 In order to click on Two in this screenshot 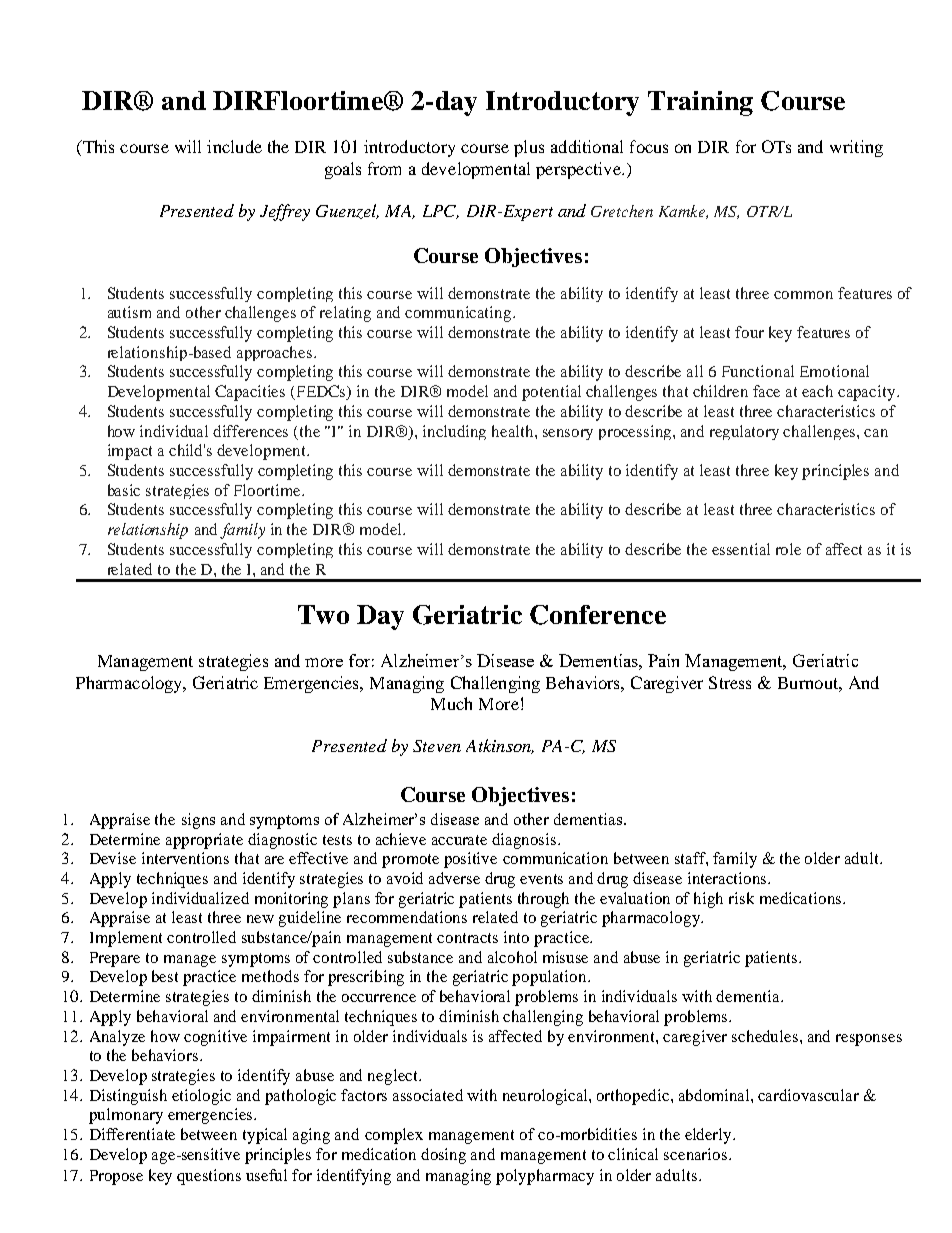, I will do `click(323, 614)`.
